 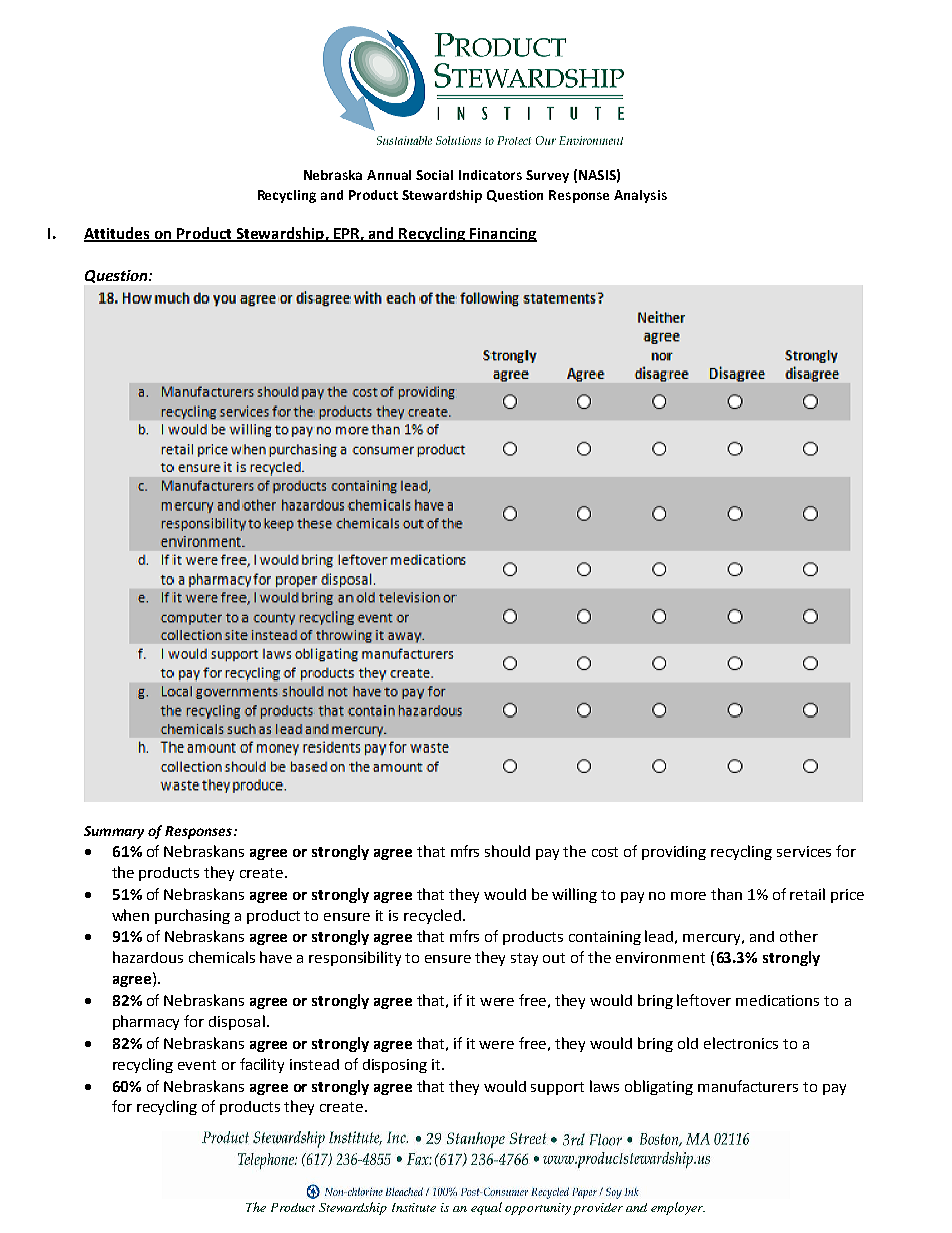 I want to click on event, so click(x=197, y=1065).
